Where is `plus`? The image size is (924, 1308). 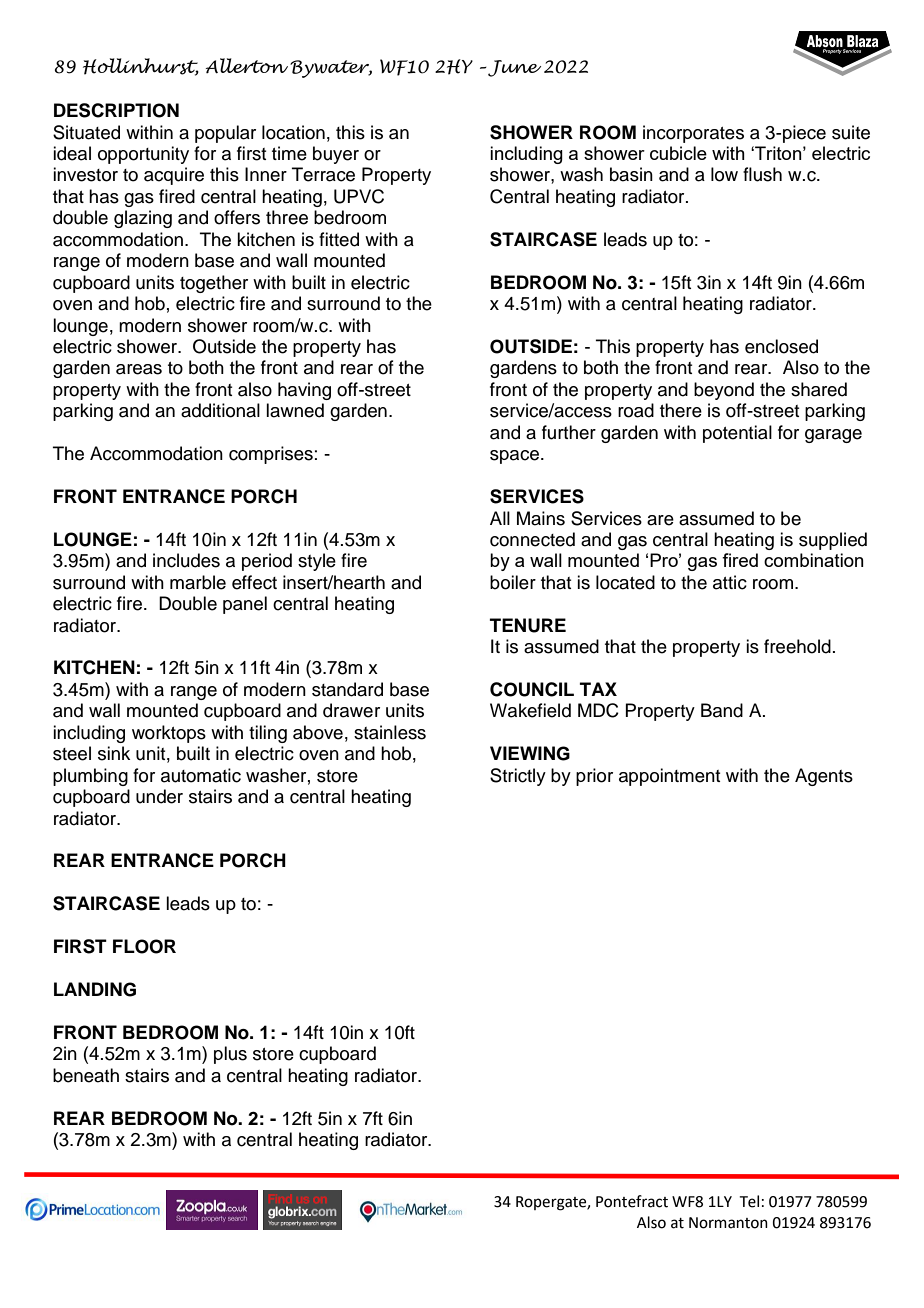
plus is located at coordinates (230, 1055).
